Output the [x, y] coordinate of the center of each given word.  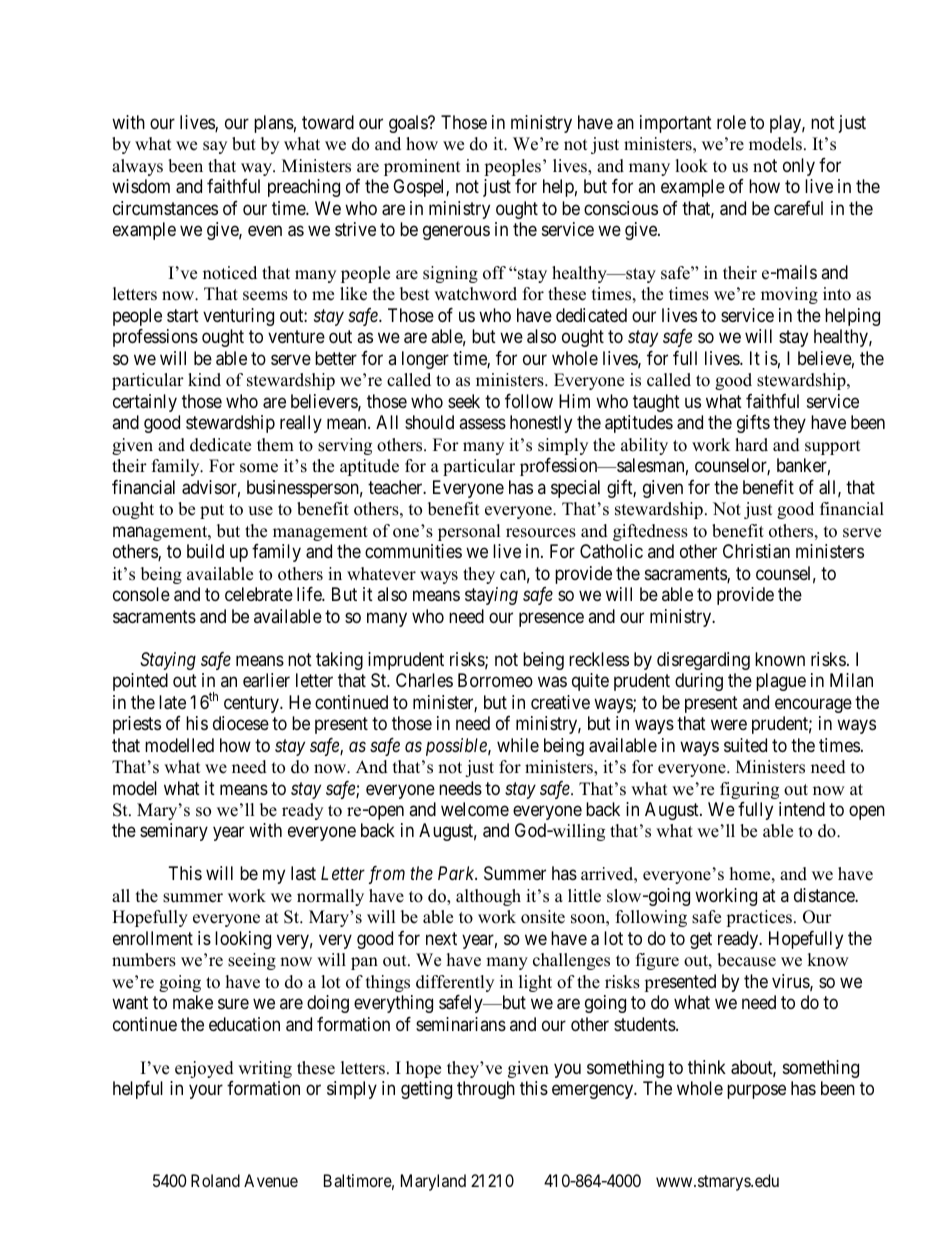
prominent [422, 167]
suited [745, 745]
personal [469, 532]
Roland [215, 1180]
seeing [252, 961]
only [799, 167]
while [518, 745]
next [441, 938]
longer [425, 360]
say [215, 147]
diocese [241, 723]
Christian [756, 551]
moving [789, 295]
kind [204, 380]
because [746, 960]
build [205, 551]
